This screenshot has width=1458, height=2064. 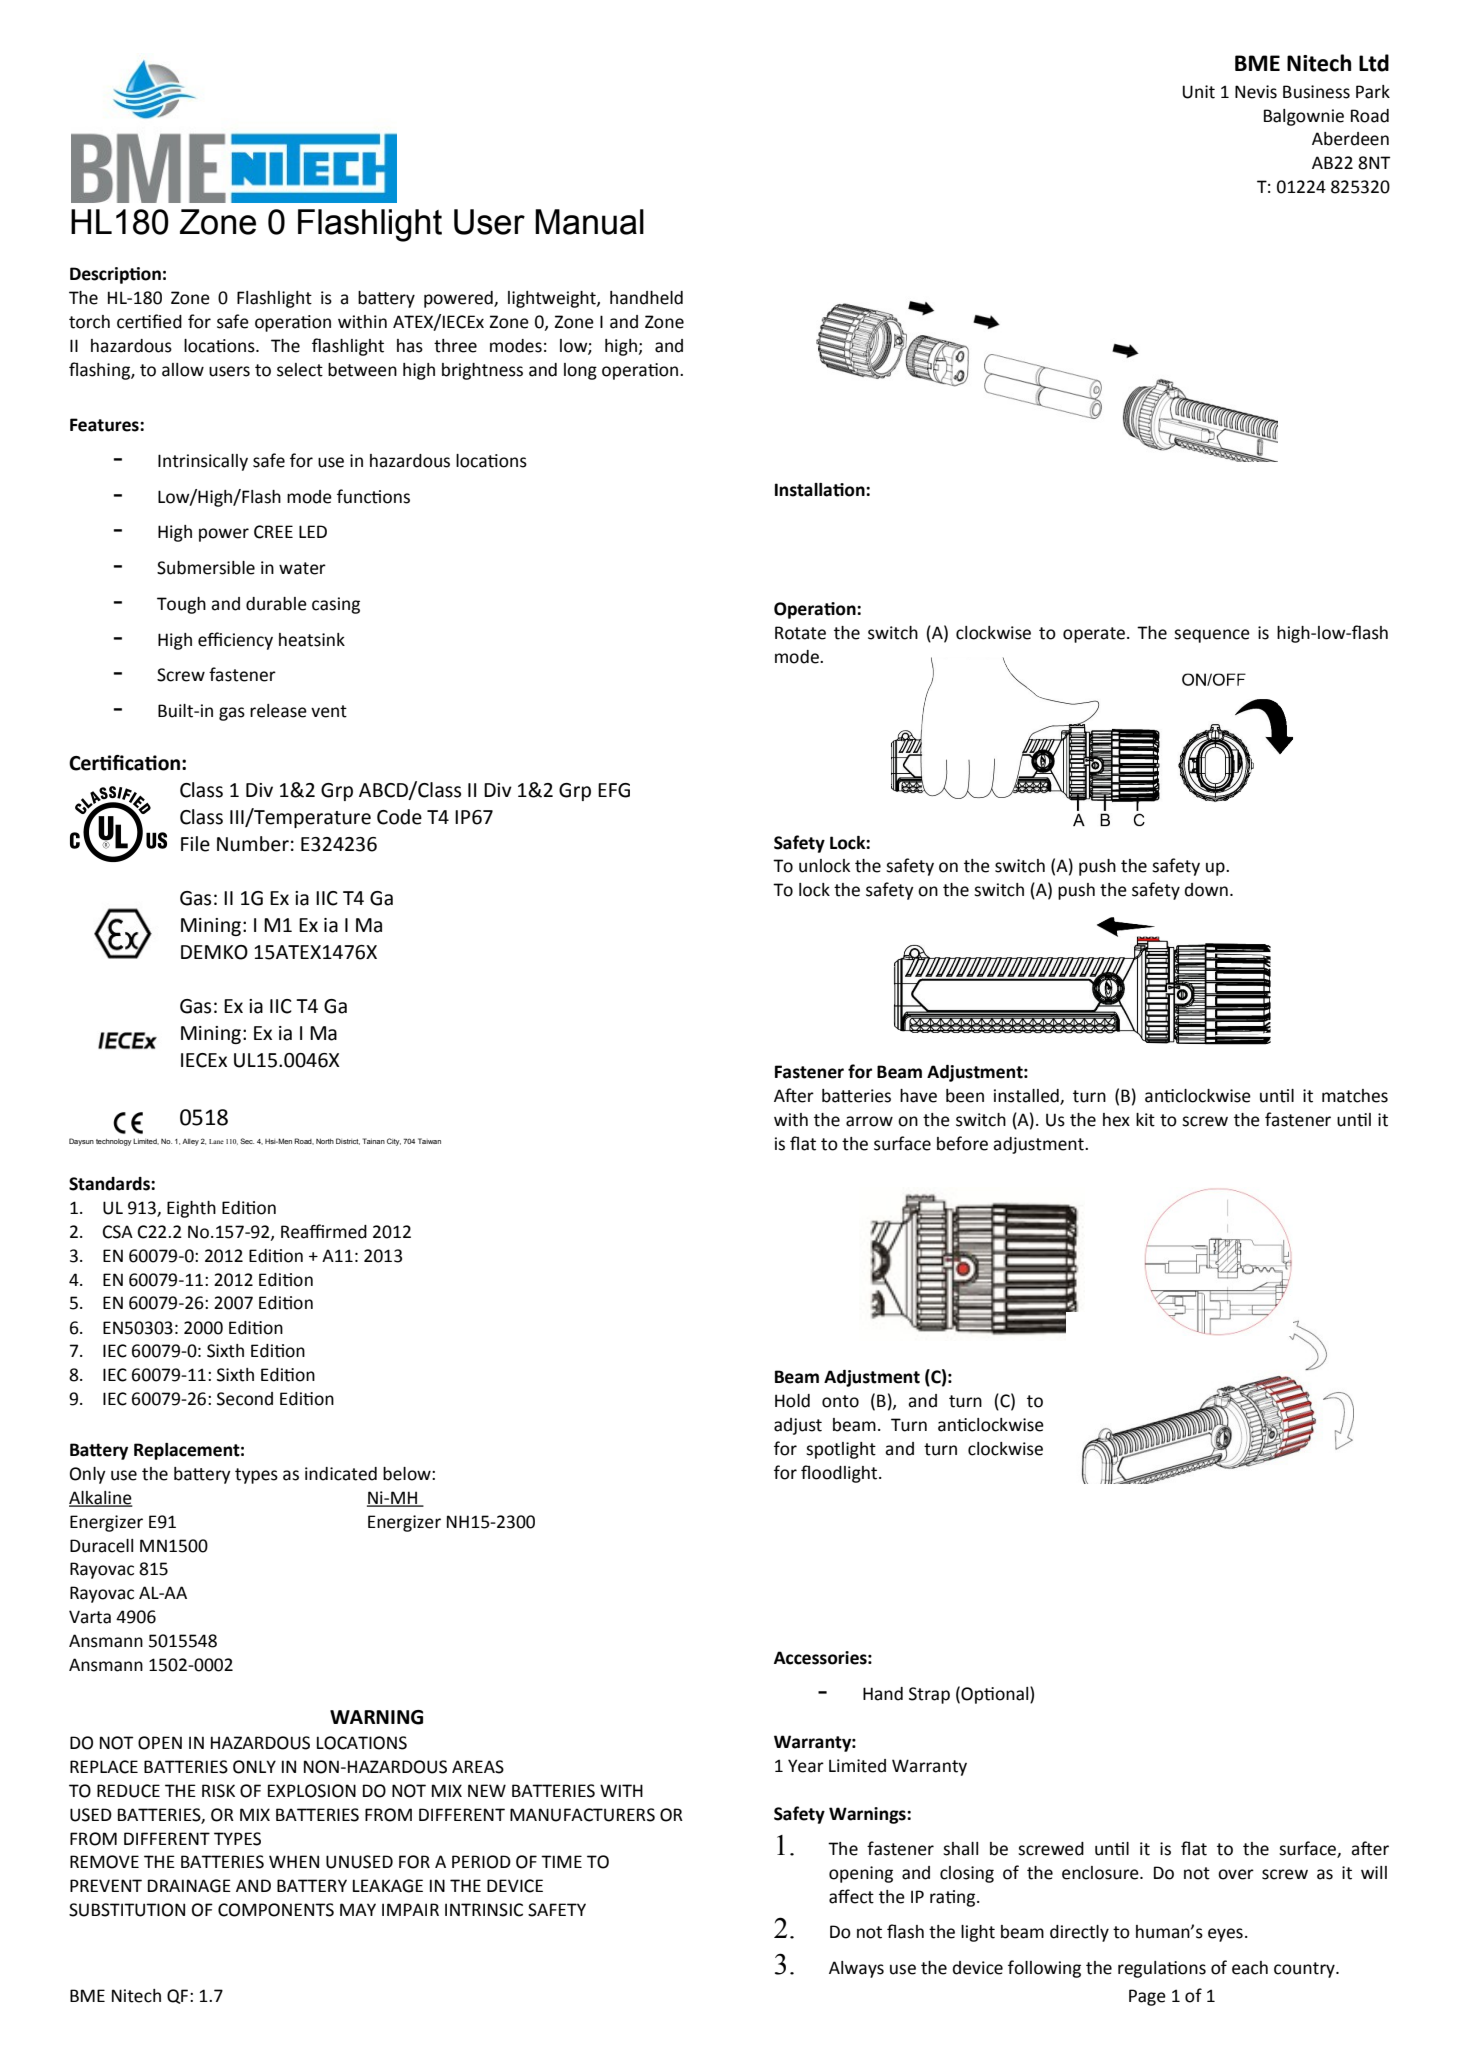 What do you see at coordinates (89, 322) in the screenshot?
I see `torch` at bounding box center [89, 322].
